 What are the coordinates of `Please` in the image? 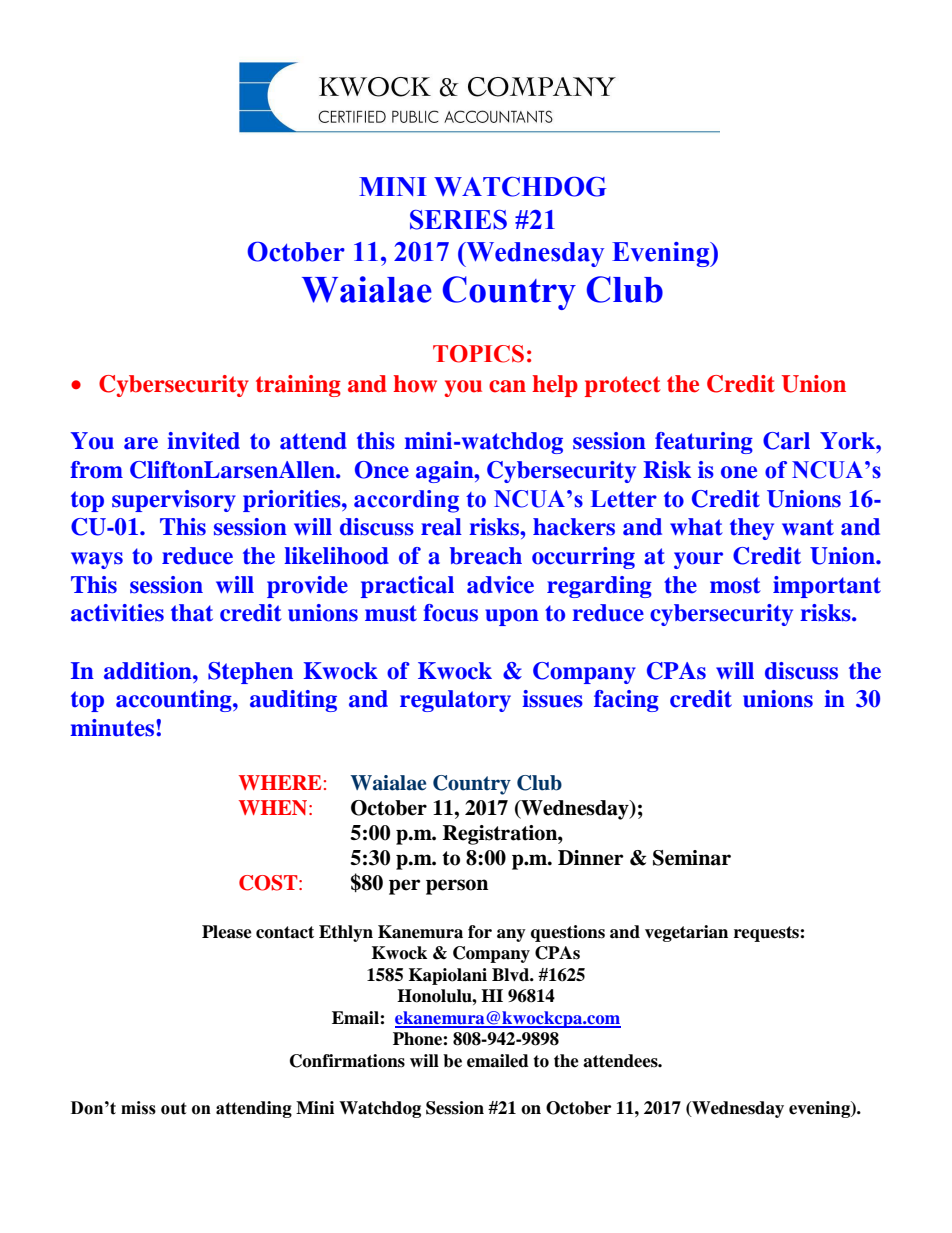 It's located at (227, 932).
